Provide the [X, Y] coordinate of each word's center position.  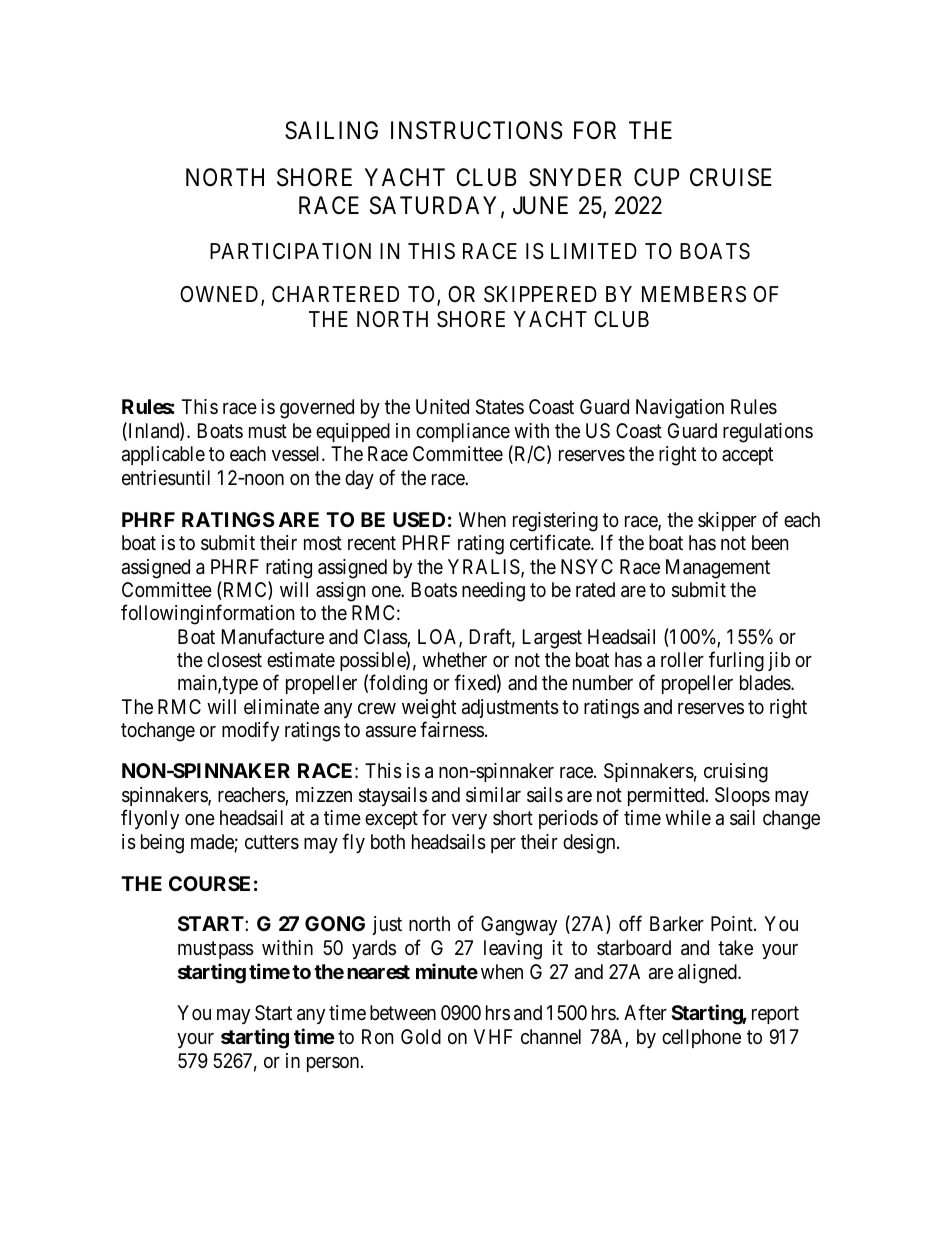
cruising [736, 773]
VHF [493, 1036]
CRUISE [731, 177]
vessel [297, 453]
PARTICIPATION [290, 251]
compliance [463, 432]
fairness [452, 729]
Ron [378, 1036]
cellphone [701, 1038]
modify [250, 731]
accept [747, 456]
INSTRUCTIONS [477, 130]
